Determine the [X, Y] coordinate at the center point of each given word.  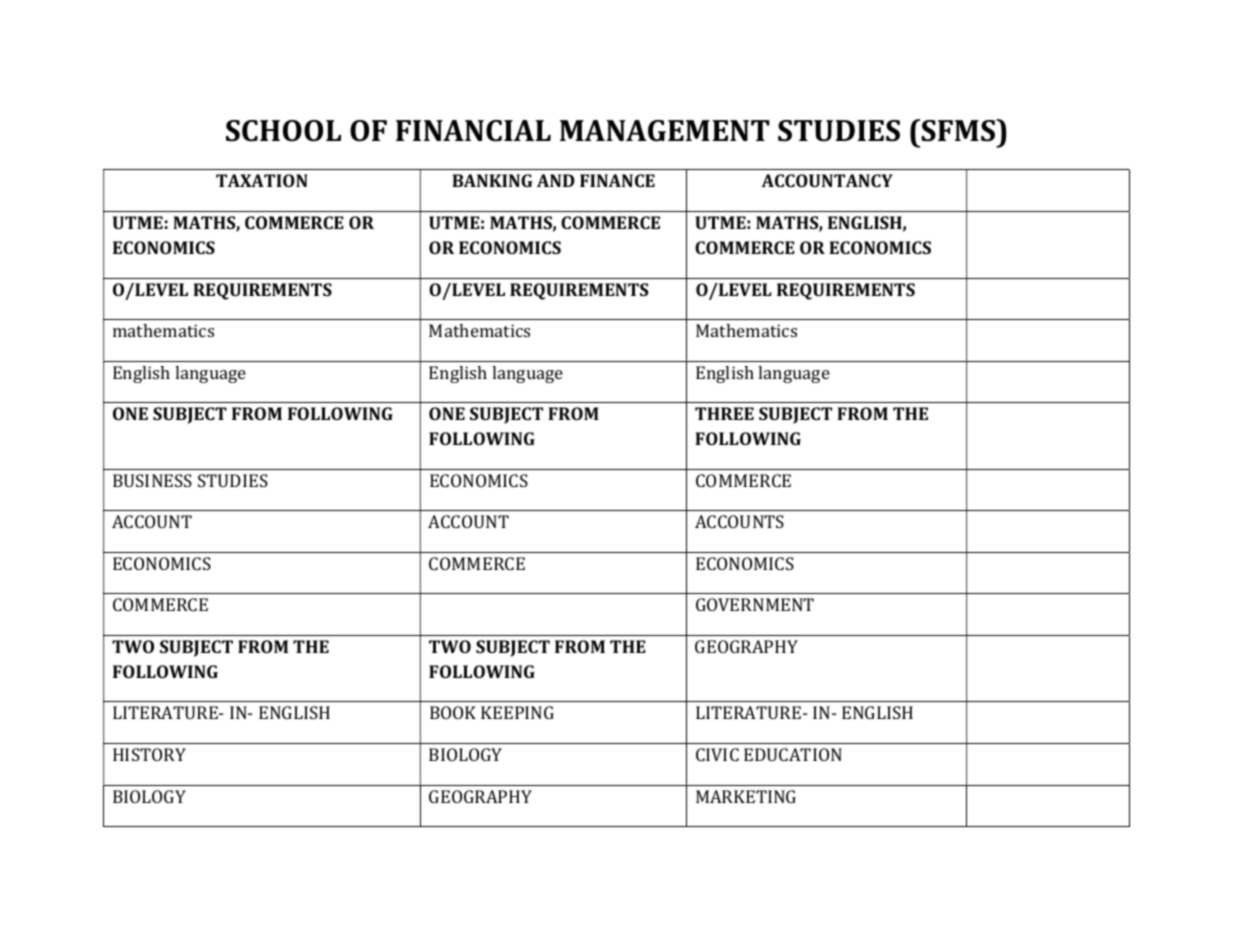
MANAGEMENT [665, 131]
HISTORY [149, 754]
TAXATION [262, 180]
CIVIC [717, 754]
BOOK [453, 712]
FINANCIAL [473, 131]
